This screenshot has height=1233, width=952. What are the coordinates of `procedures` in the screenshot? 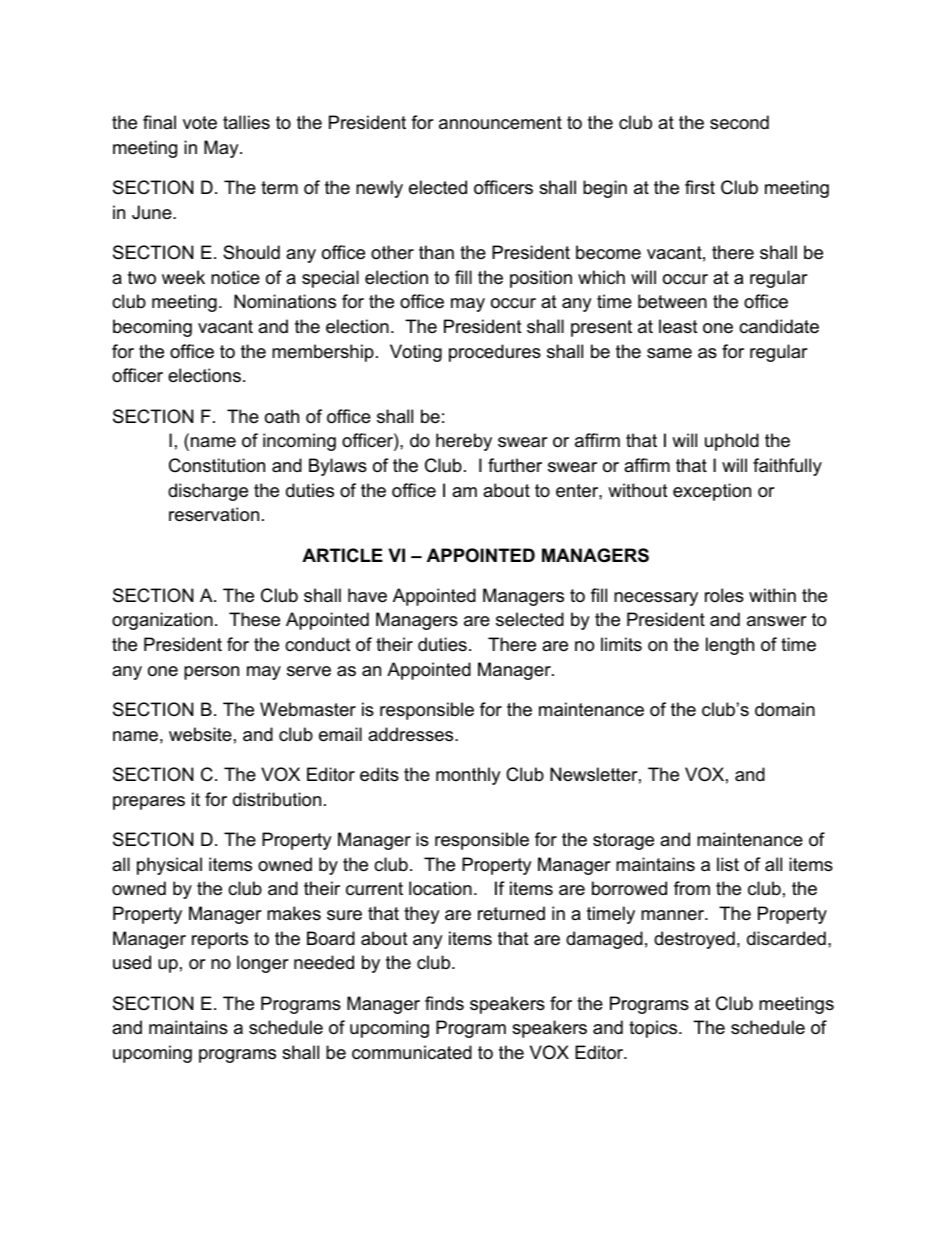 It's located at (495, 353).
